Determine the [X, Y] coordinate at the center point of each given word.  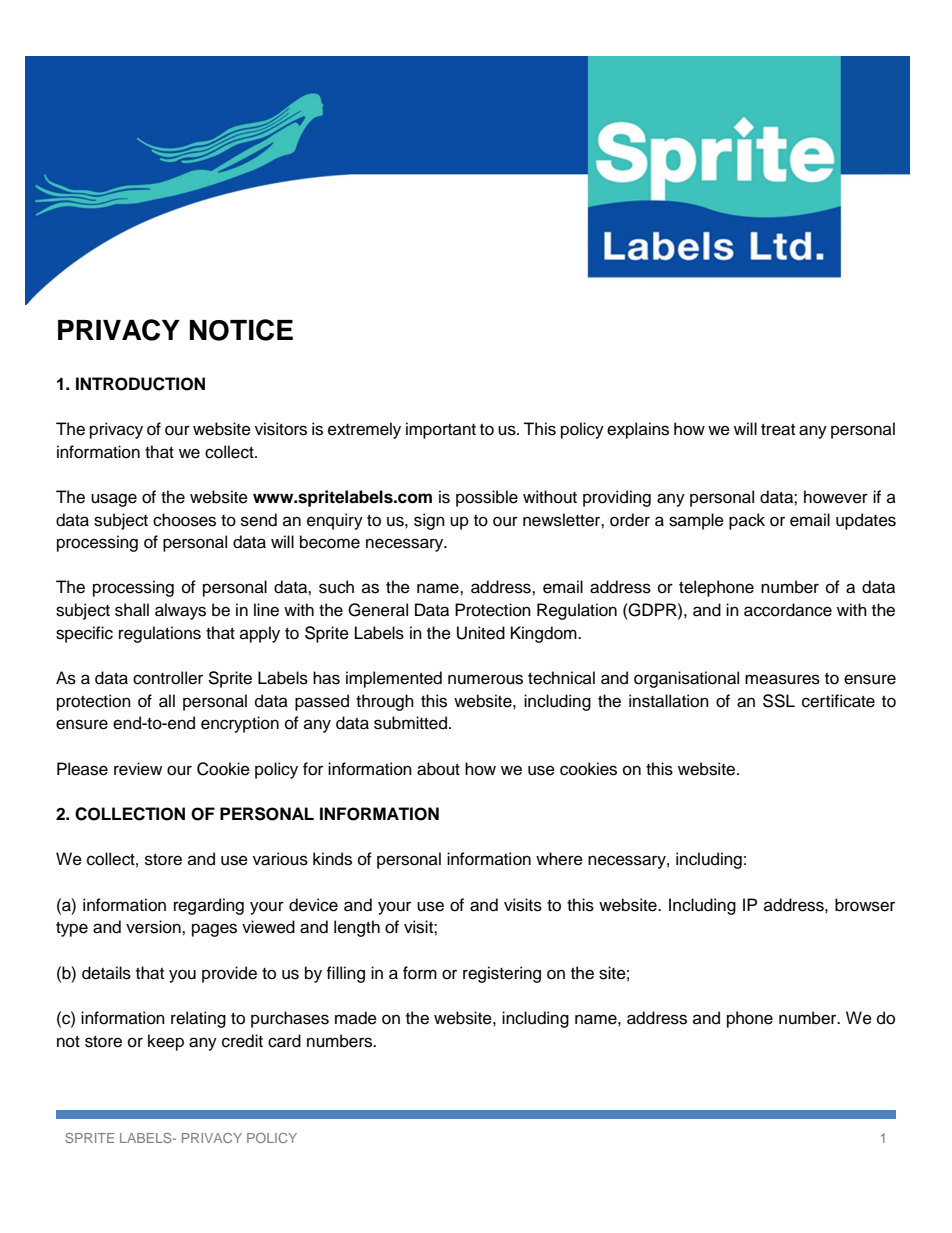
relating [198, 1019]
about [438, 769]
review [138, 769]
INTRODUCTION [140, 384]
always [180, 611]
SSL [779, 701]
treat [778, 430]
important [441, 430]
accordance [788, 610]
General [378, 610]
